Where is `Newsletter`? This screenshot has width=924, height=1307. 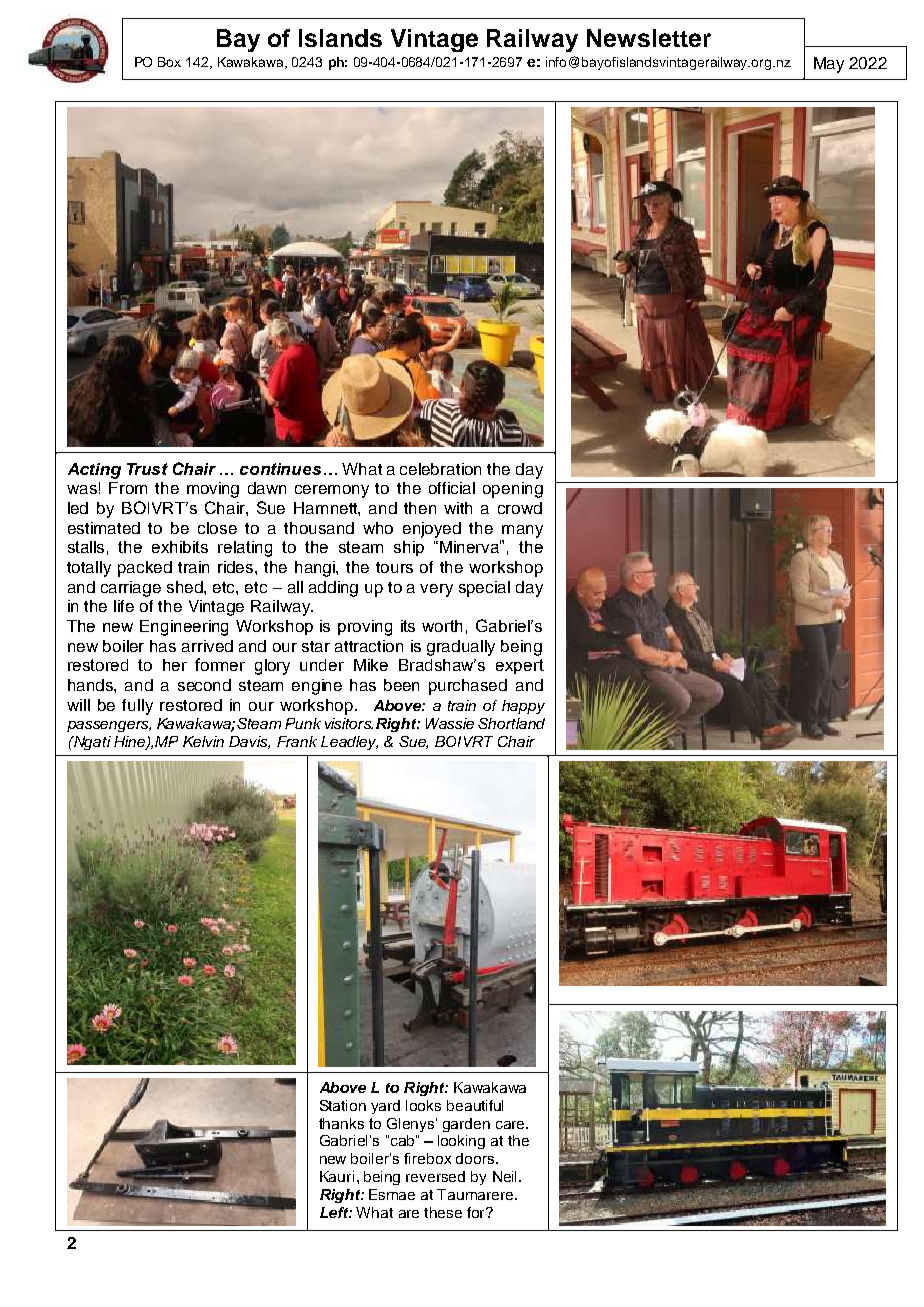 Newsletter is located at coordinates (649, 38).
